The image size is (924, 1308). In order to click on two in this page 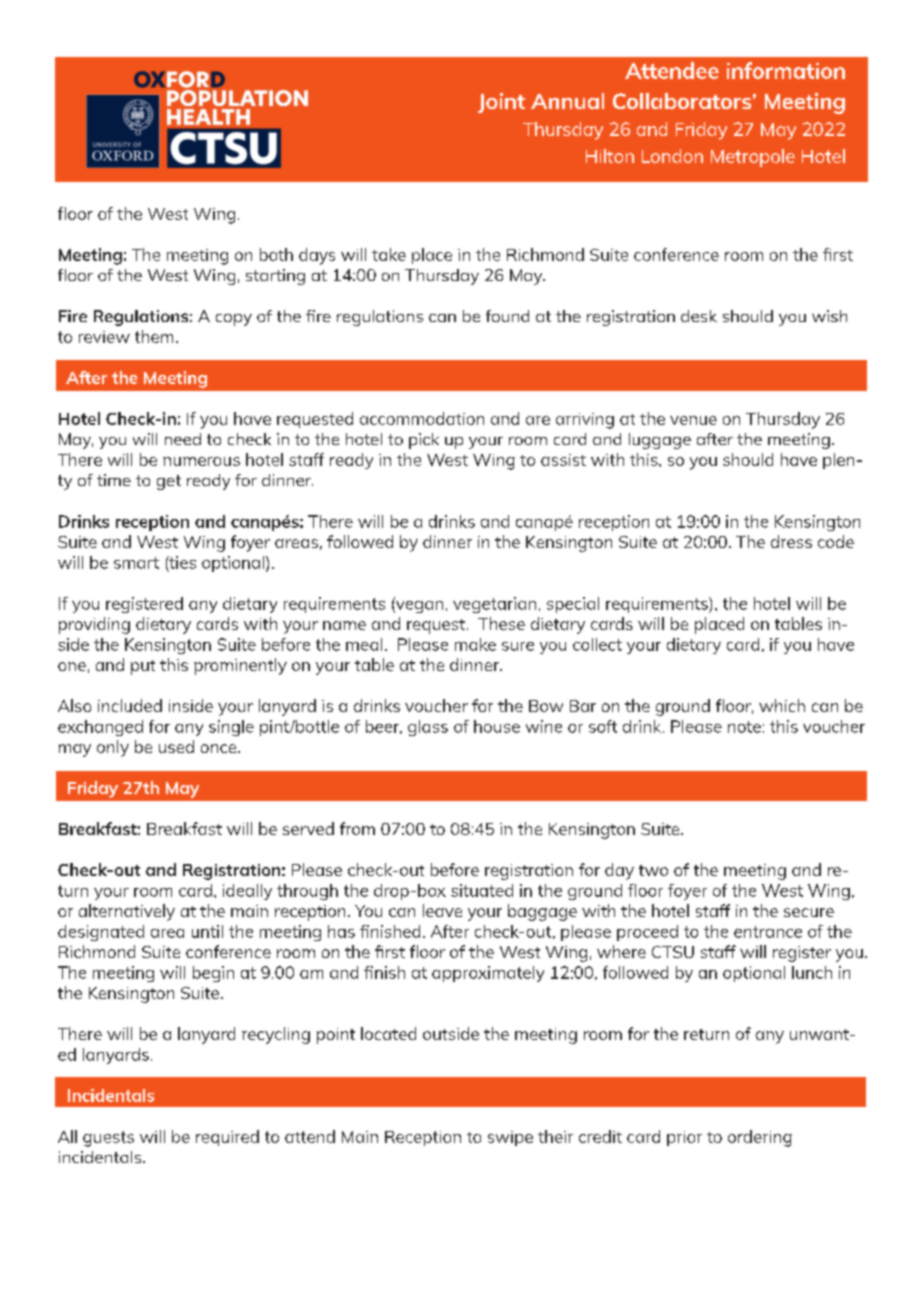, I will do `click(653, 870)`.
